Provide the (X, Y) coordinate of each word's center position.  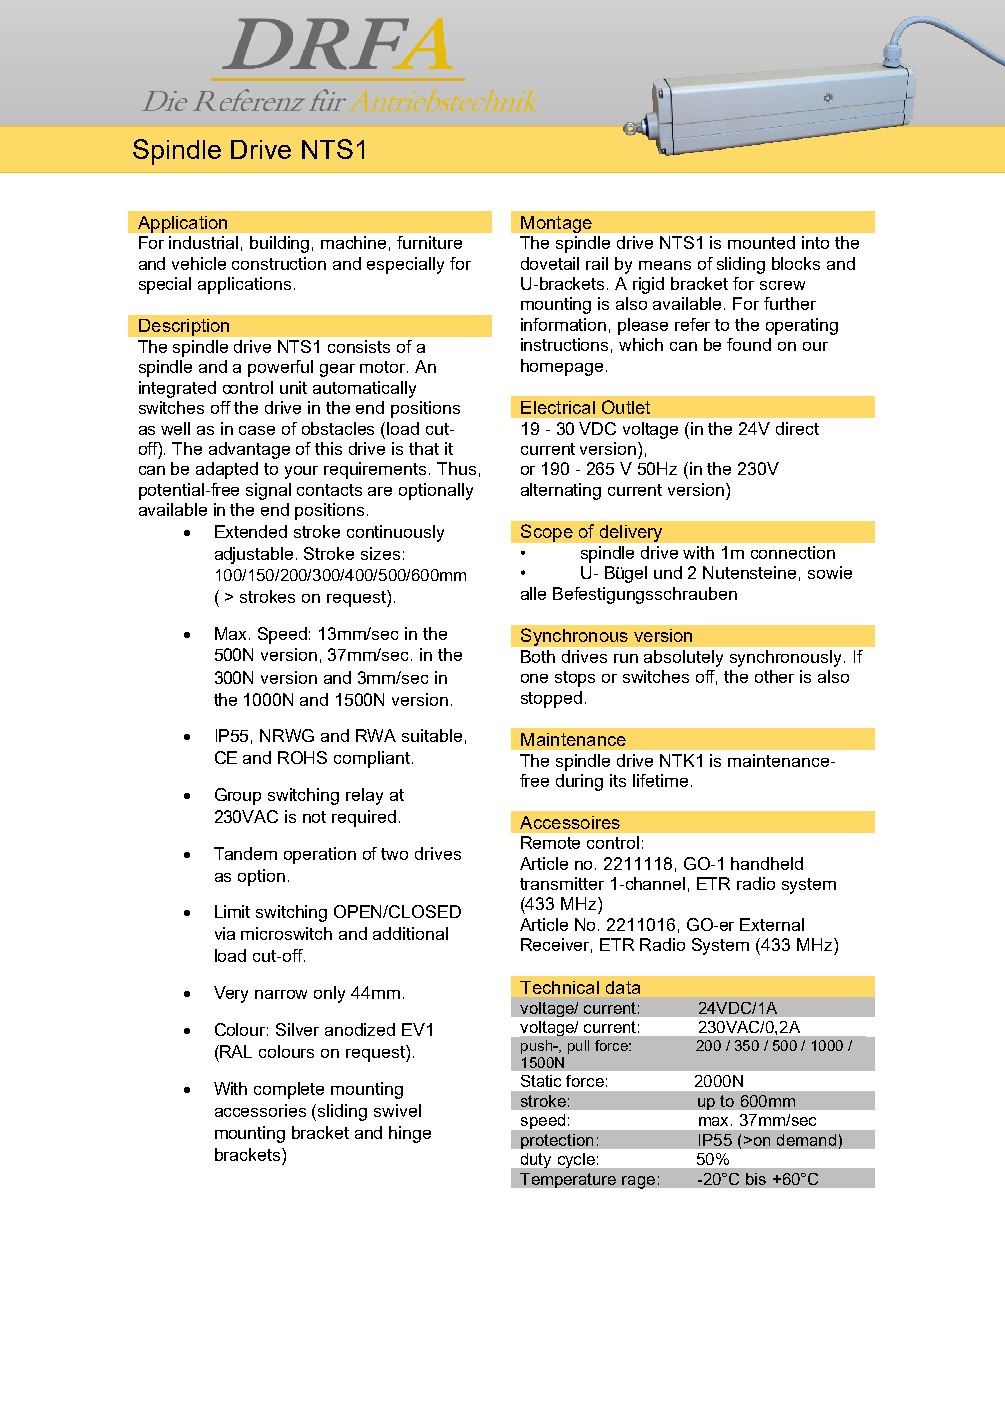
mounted (761, 242)
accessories (260, 1110)
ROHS (302, 757)
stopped (551, 699)
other (774, 676)
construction (279, 263)
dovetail (550, 263)
